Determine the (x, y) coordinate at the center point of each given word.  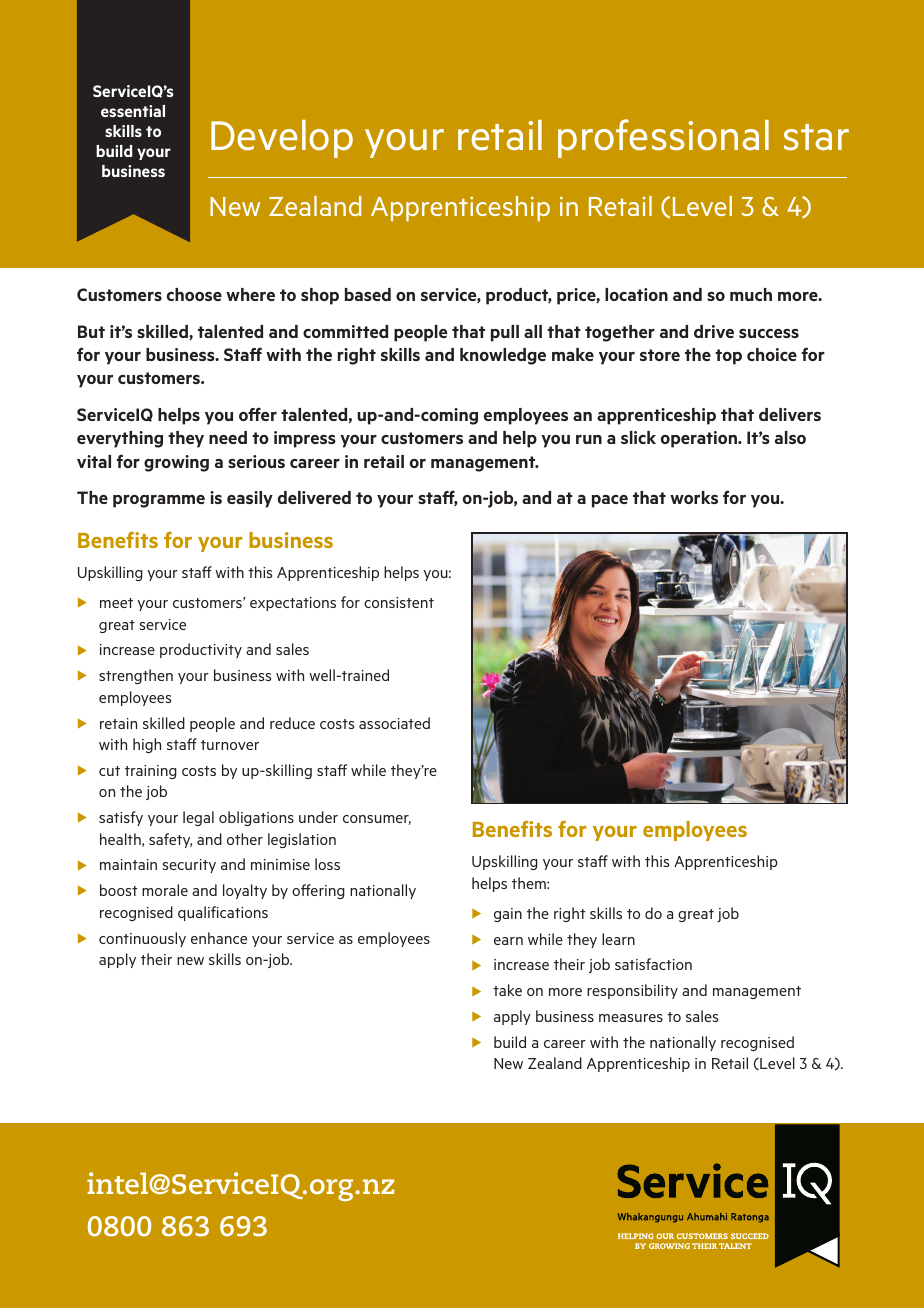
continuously (142, 939)
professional (663, 138)
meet (116, 603)
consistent (399, 602)
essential (133, 111)
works (694, 497)
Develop (282, 139)
